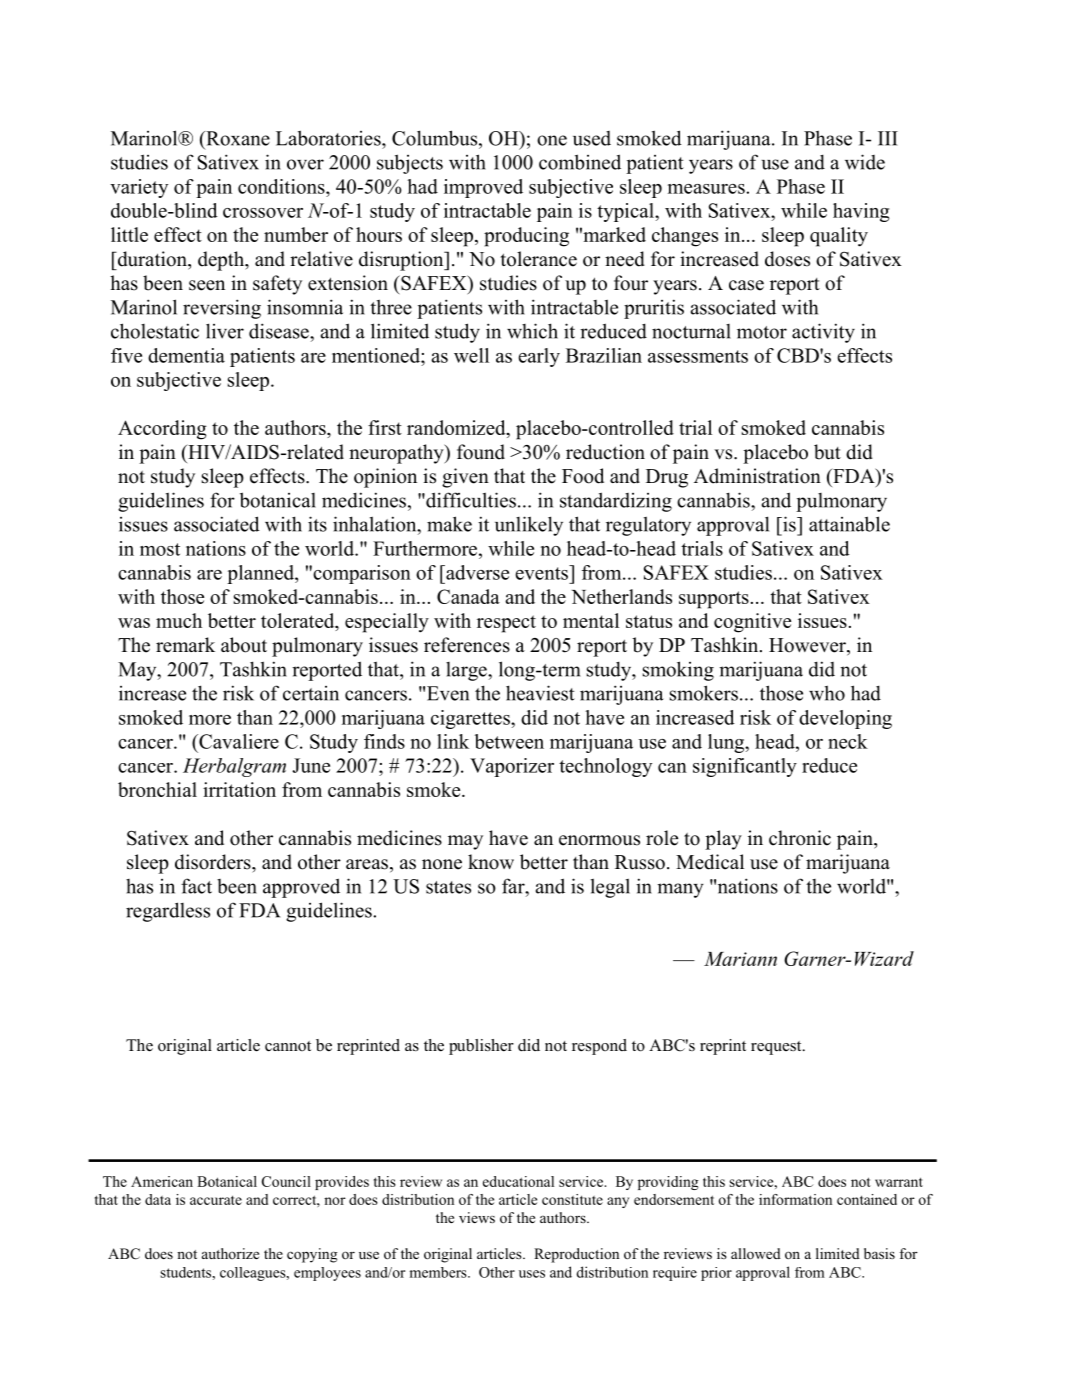  Describe the element at coordinates (481, 452) in the screenshot. I see `found` at that location.
